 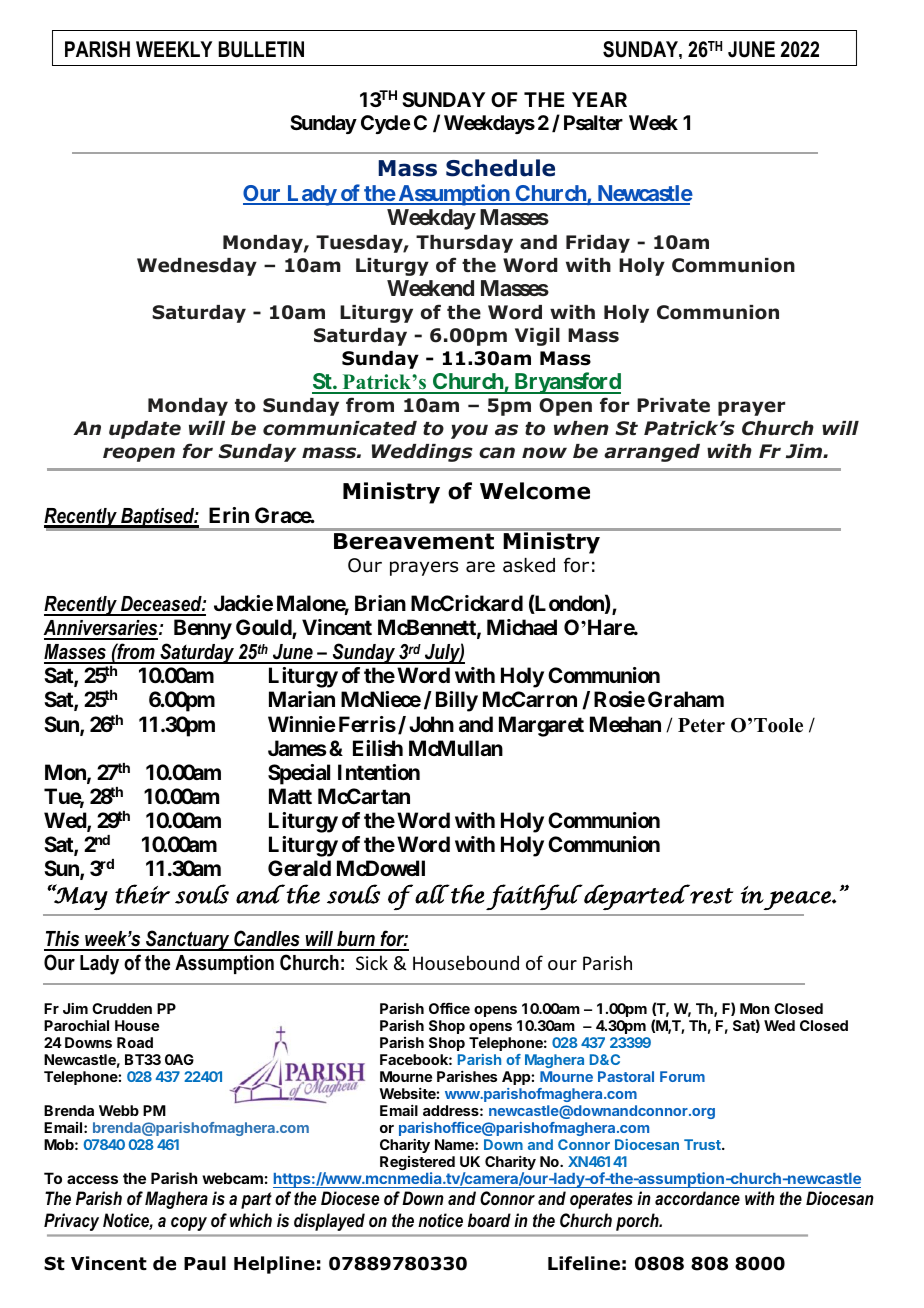 I want to click on YEAR, so click(x=599, y=99).
